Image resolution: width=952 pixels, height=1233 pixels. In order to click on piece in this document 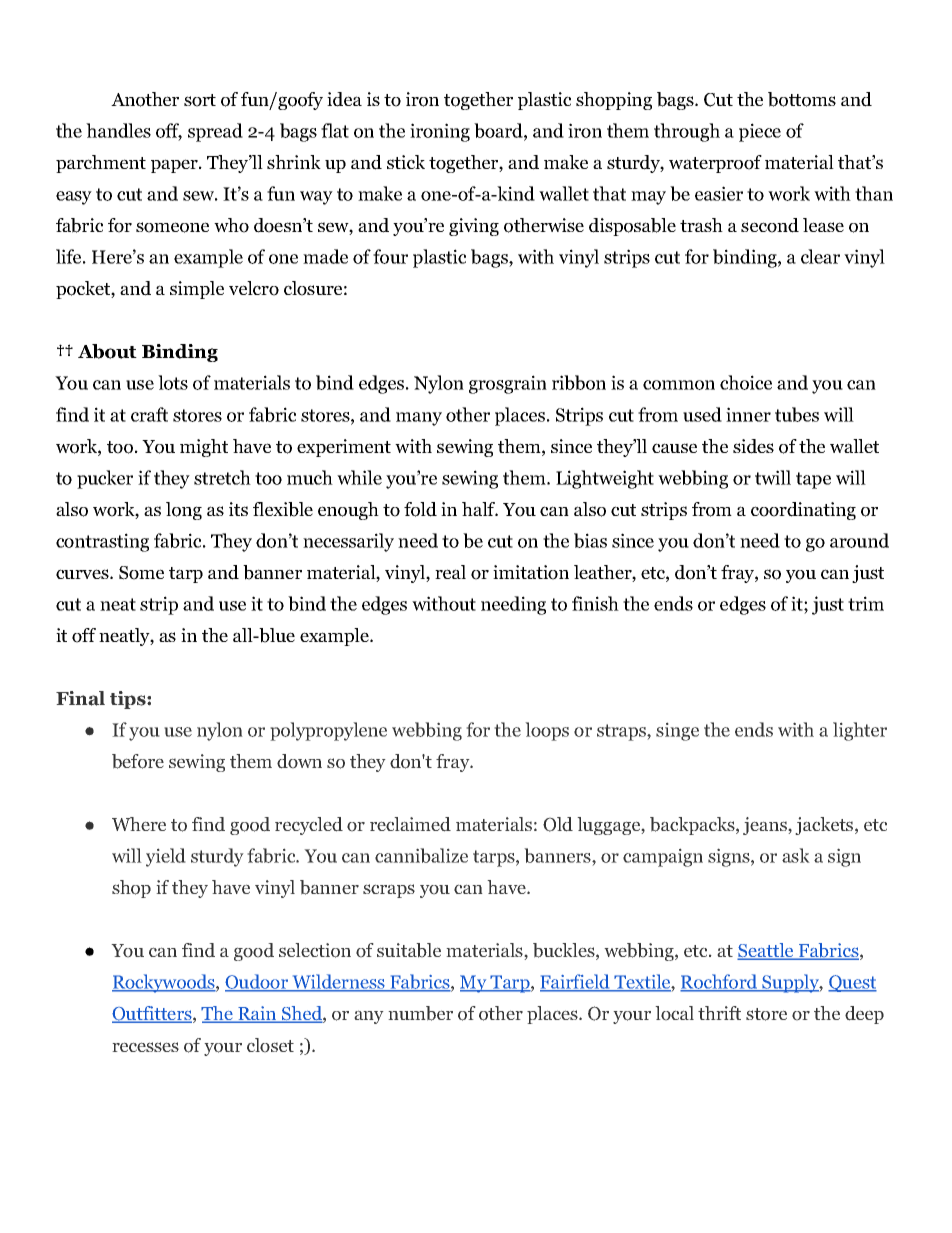, I will do `click(760, 132)`.
